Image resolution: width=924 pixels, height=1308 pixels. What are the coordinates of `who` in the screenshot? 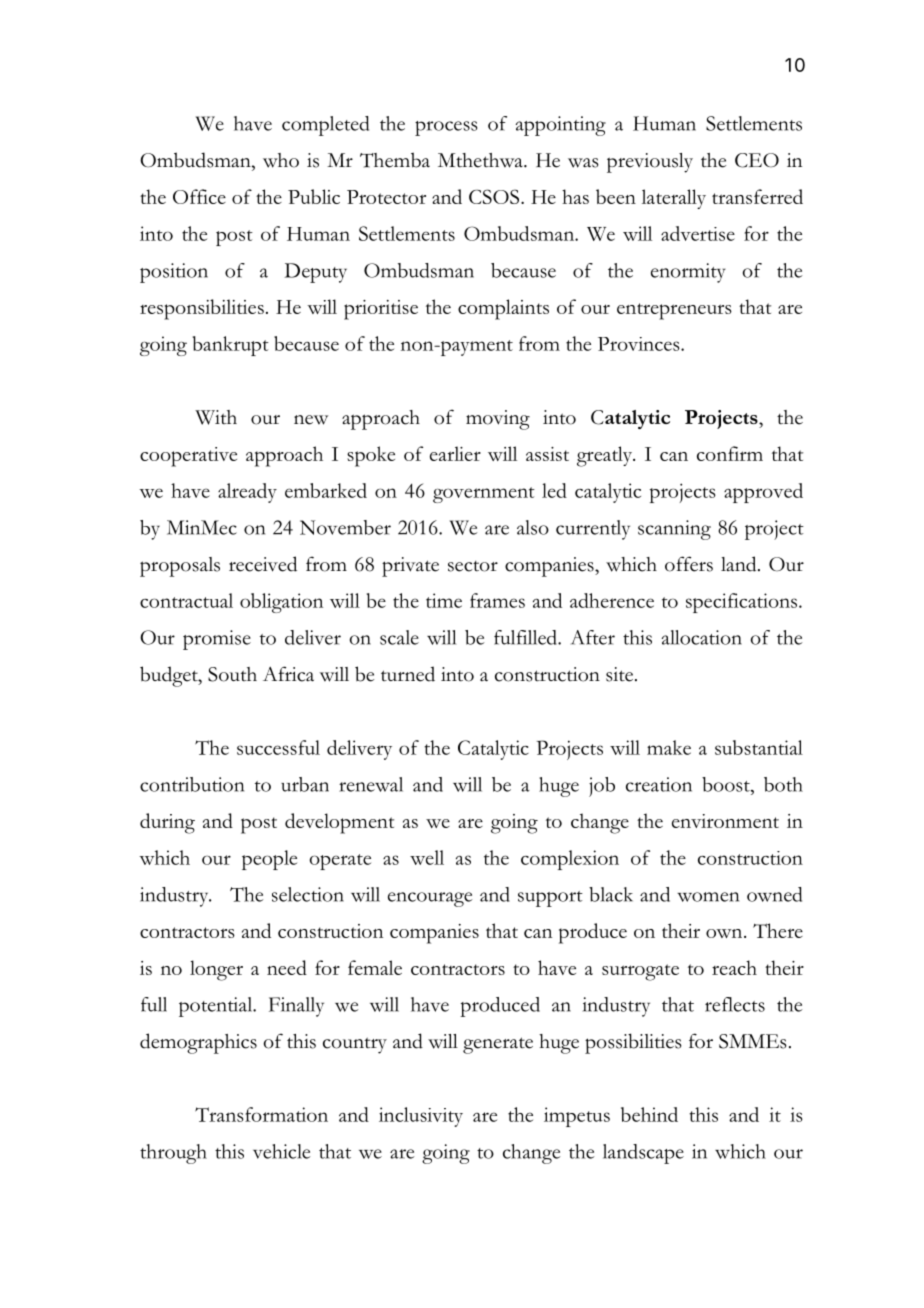 It's located at (281, 160).
